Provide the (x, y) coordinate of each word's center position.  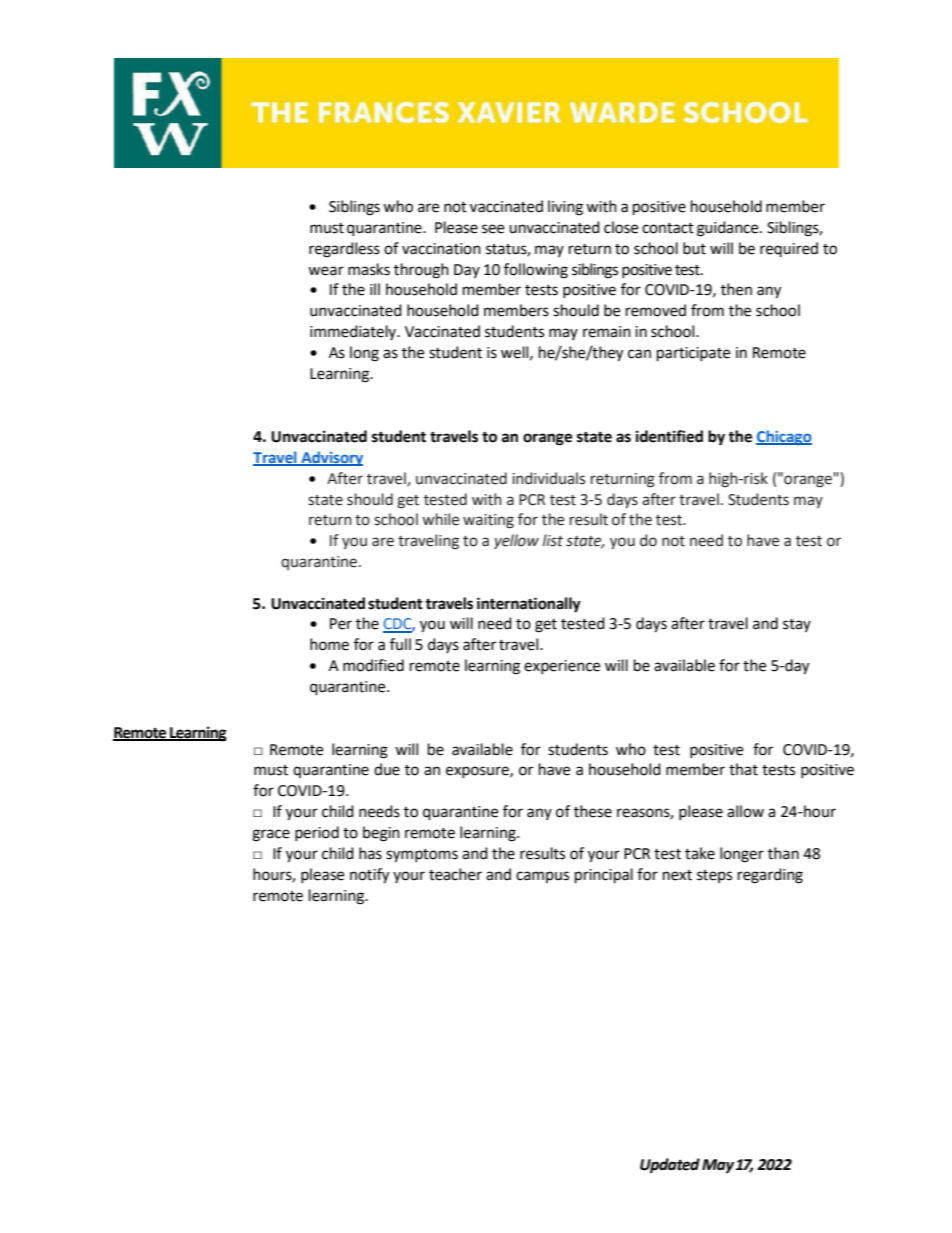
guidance (729, 229)
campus (542, 877)
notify (369, 876)
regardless (344, 250)
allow (745, 811)
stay (797, 625)
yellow (516, 541)
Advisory (331, 458)
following (536, 271)
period (317, 833)
